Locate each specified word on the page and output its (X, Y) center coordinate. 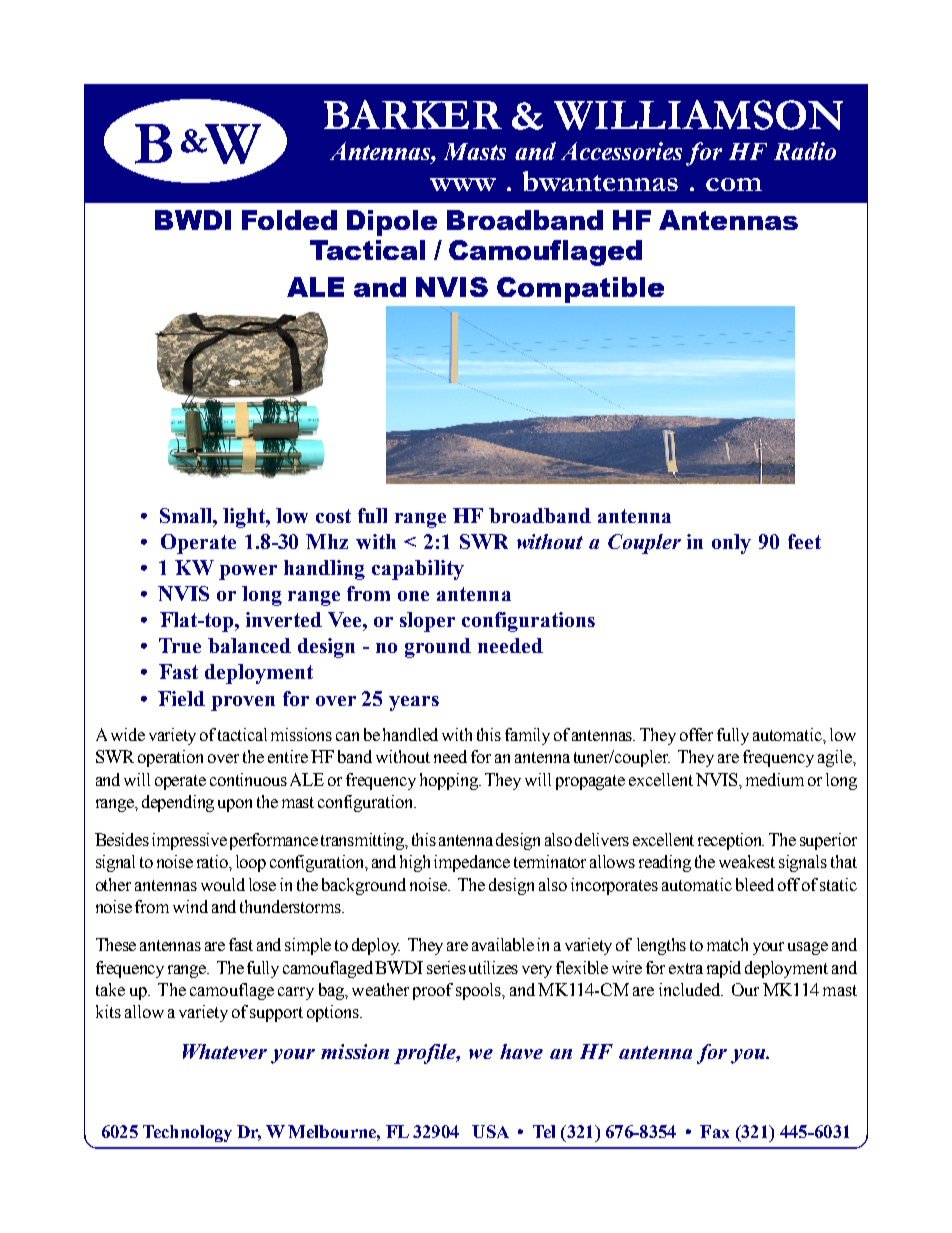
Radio (805, 151)
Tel (544, 1131)
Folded (289, 220)
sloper (427, 622)
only (731, 544)
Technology (187, 1133)
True (180, 645)
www (463, 184)
